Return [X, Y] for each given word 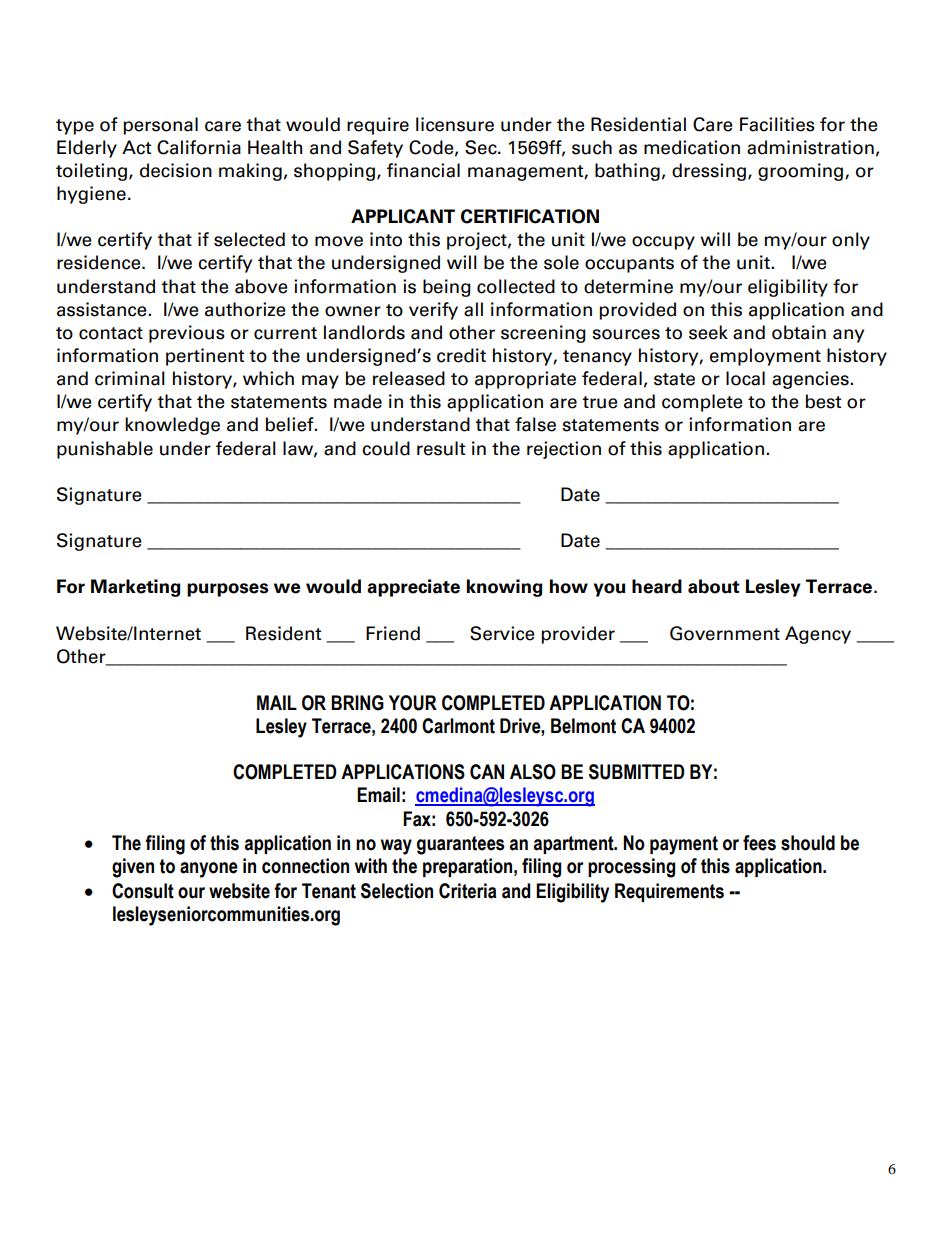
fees [759, 843]
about [714, 586]
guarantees [460, 845]
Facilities [777, 124]
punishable [105, 450]
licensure [455, 124]
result [441, 448]
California [199, 147]
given [133, 868]
